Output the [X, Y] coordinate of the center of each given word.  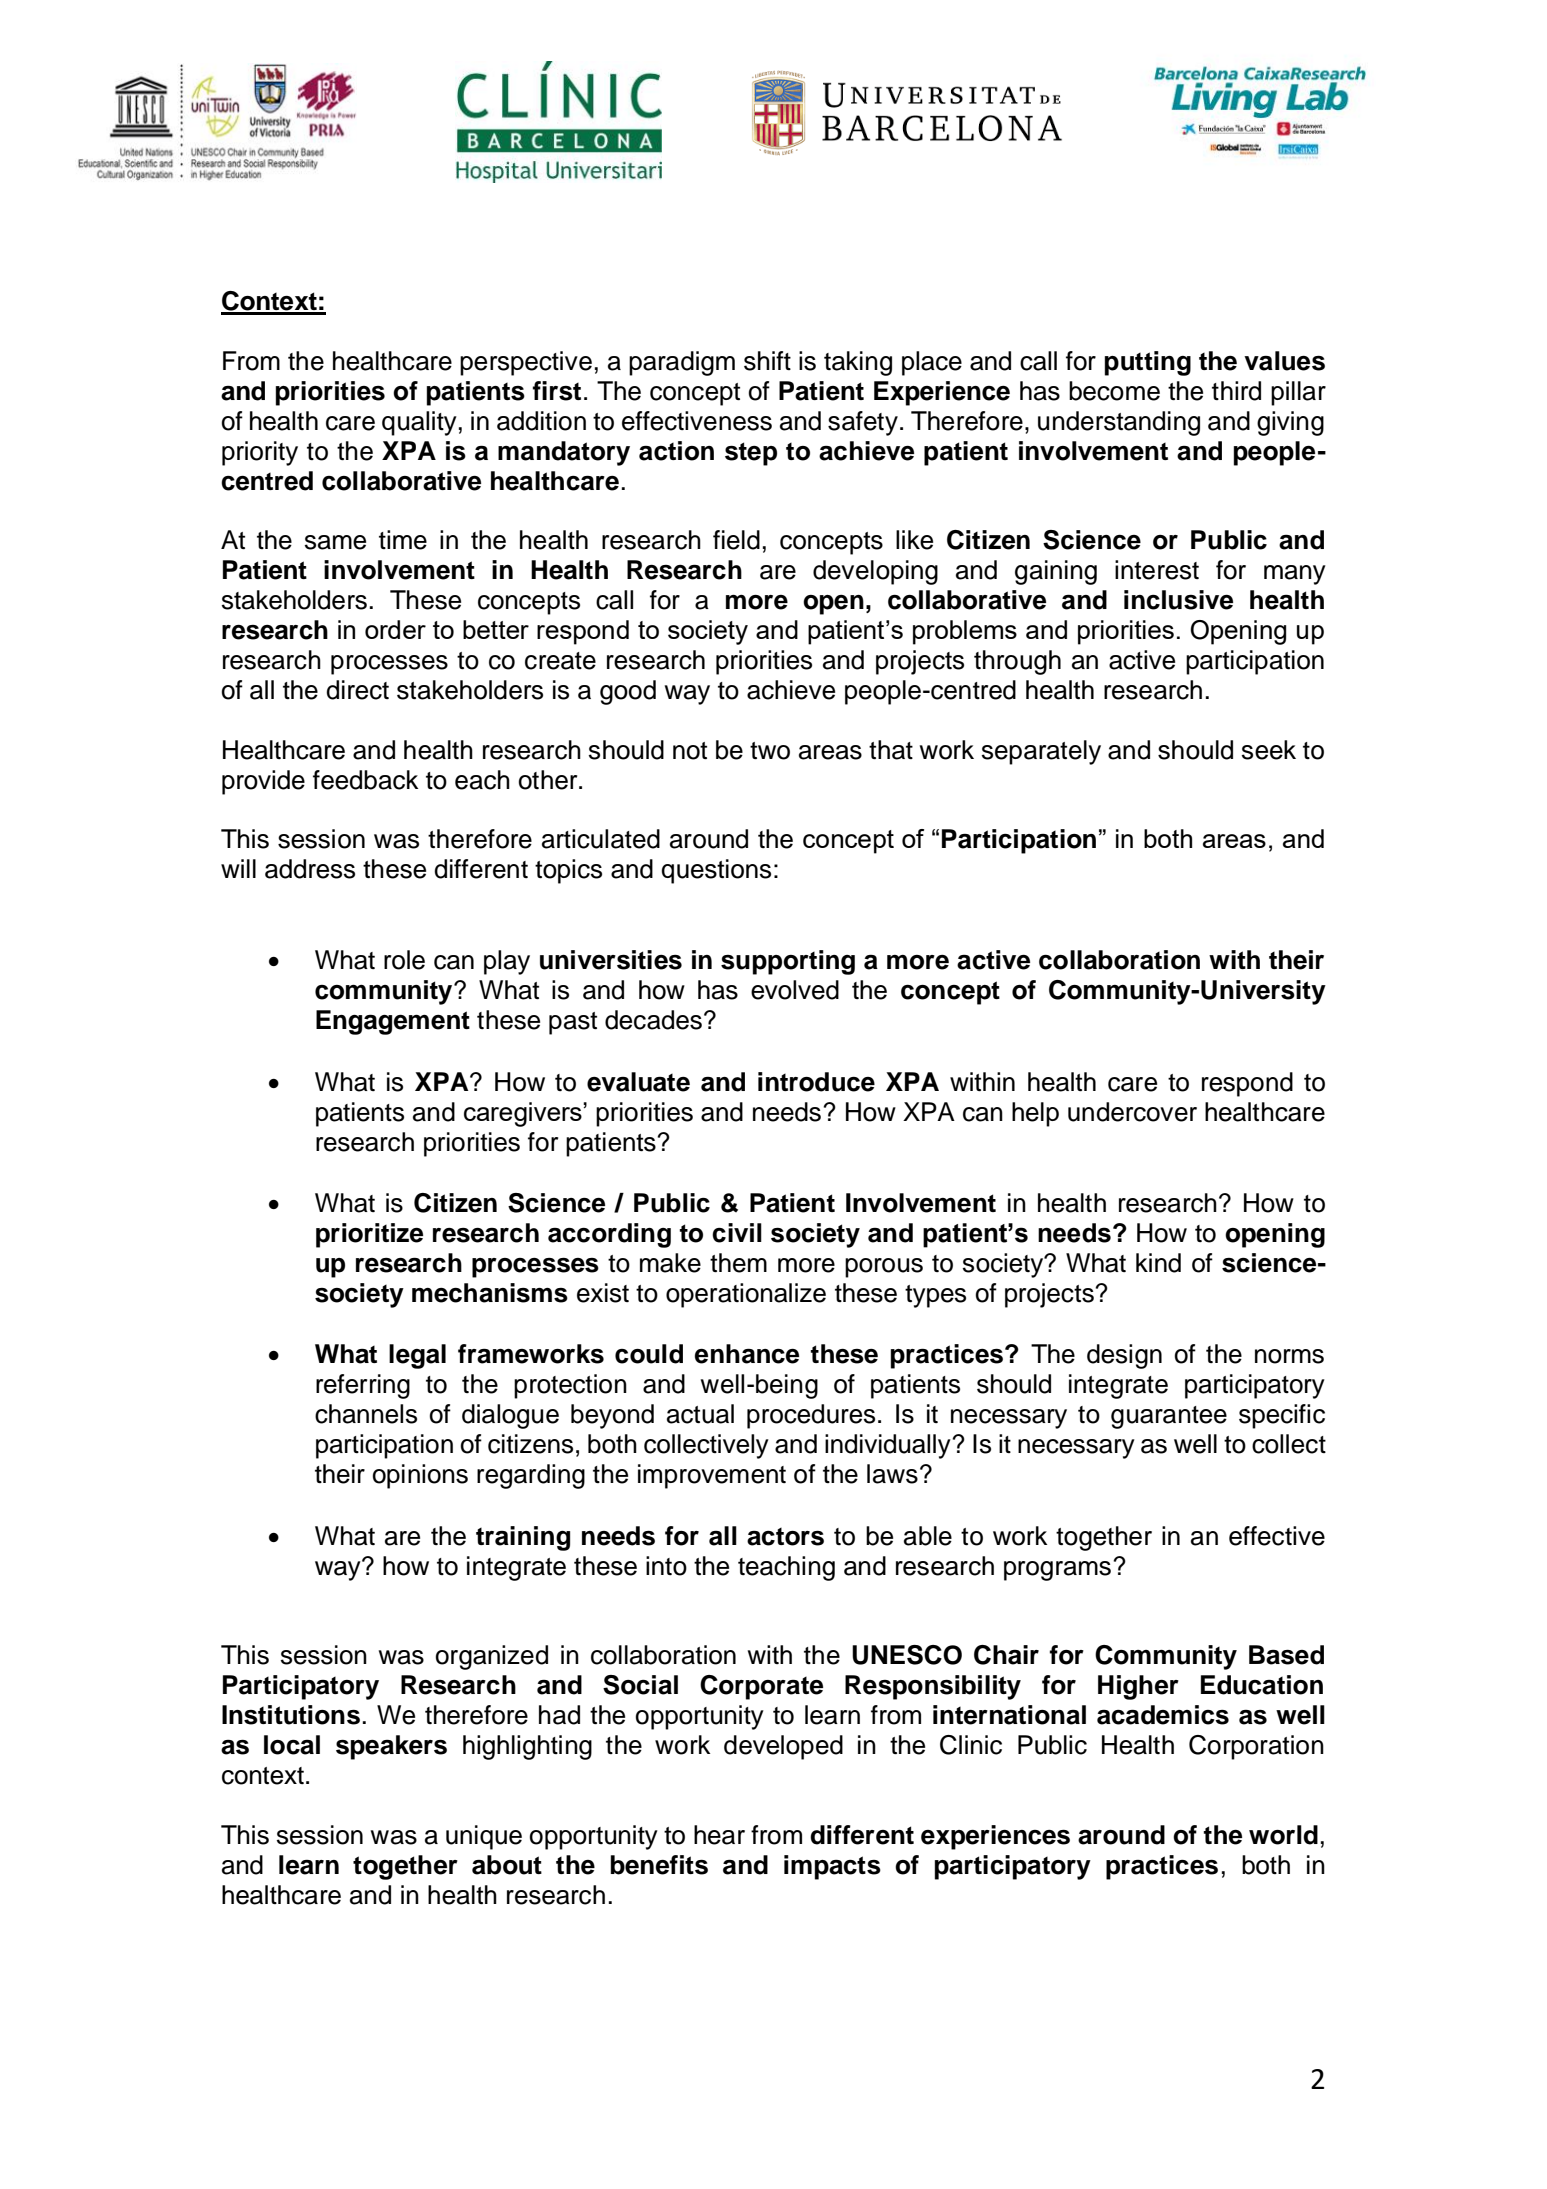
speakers [391, 1747]
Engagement [393, 1022]
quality [419, 423]
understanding [1119, 423]
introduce [816, 1082]
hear [719, 1835]
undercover [1132, 1112]
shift [767, 361]
